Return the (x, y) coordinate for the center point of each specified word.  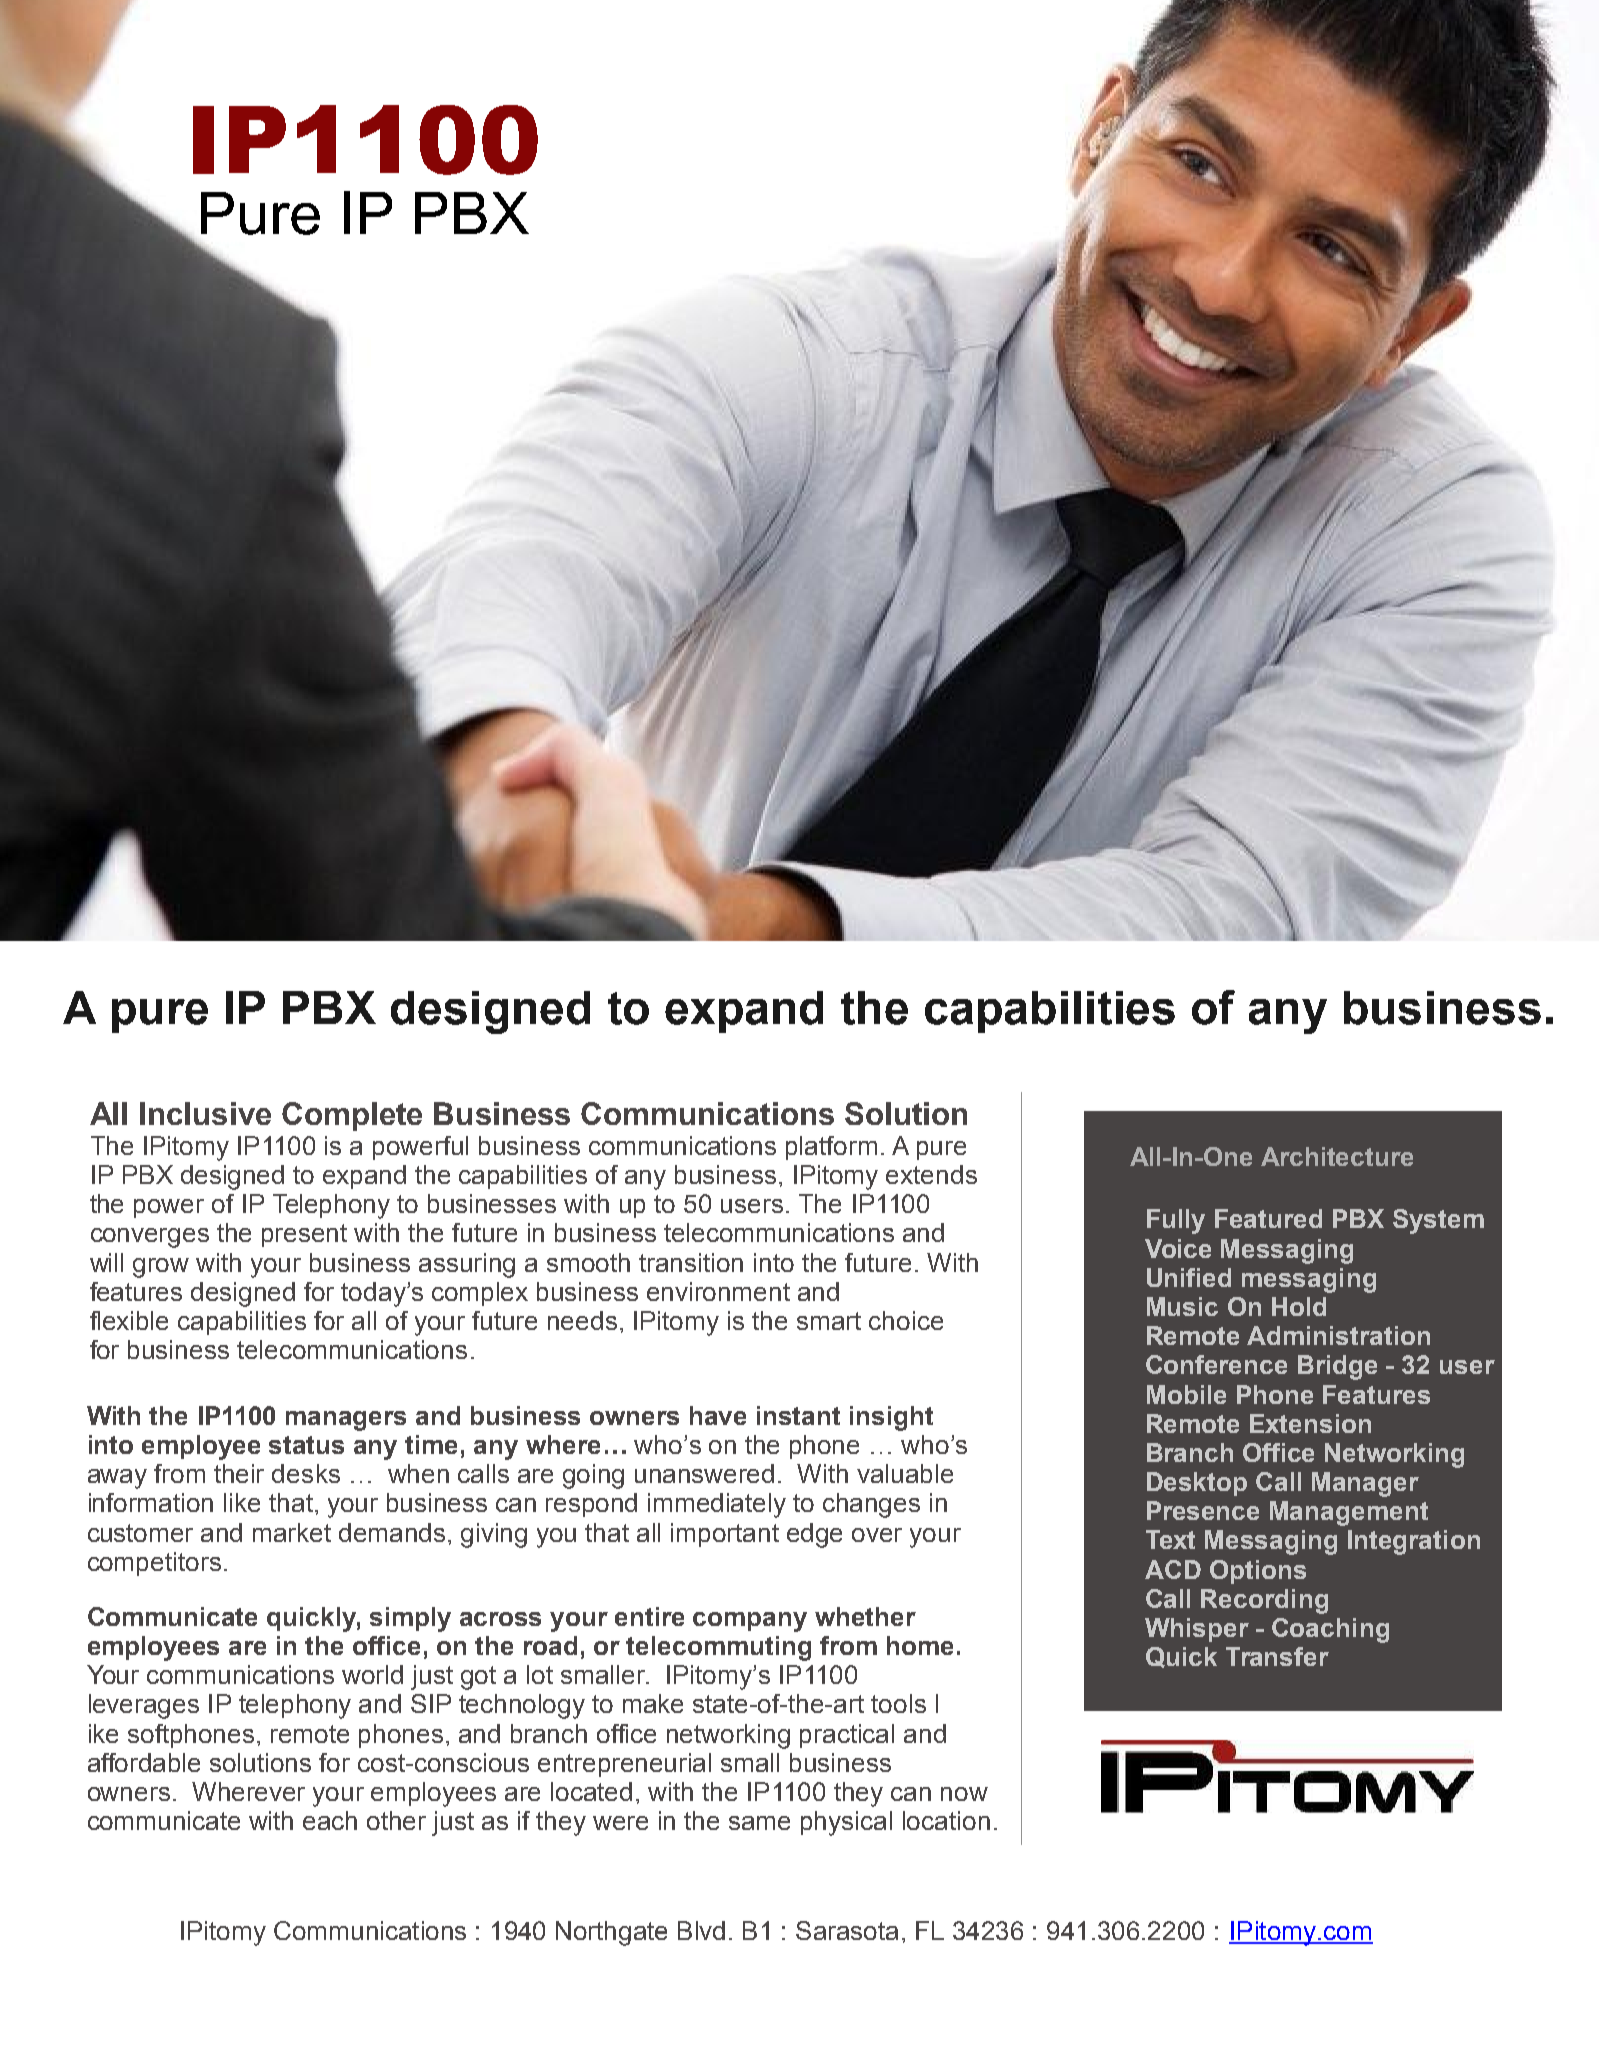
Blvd (701, 1930)
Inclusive (205, 1113)
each (330, 1820)
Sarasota (847, 1930)
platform (831, 1148)
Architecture (1337, 1156)
